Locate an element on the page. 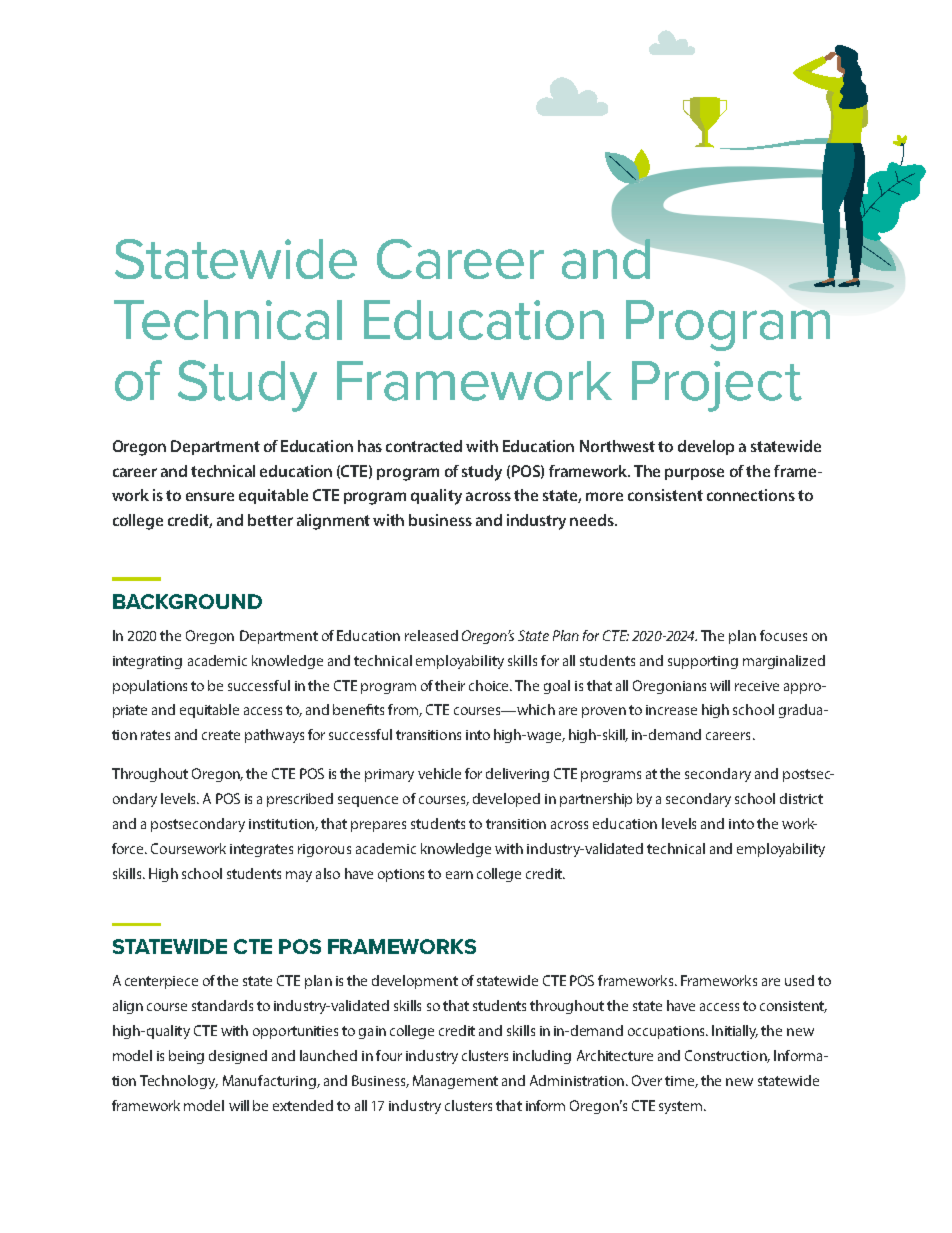  system is located at coordinates (682, 1107).
